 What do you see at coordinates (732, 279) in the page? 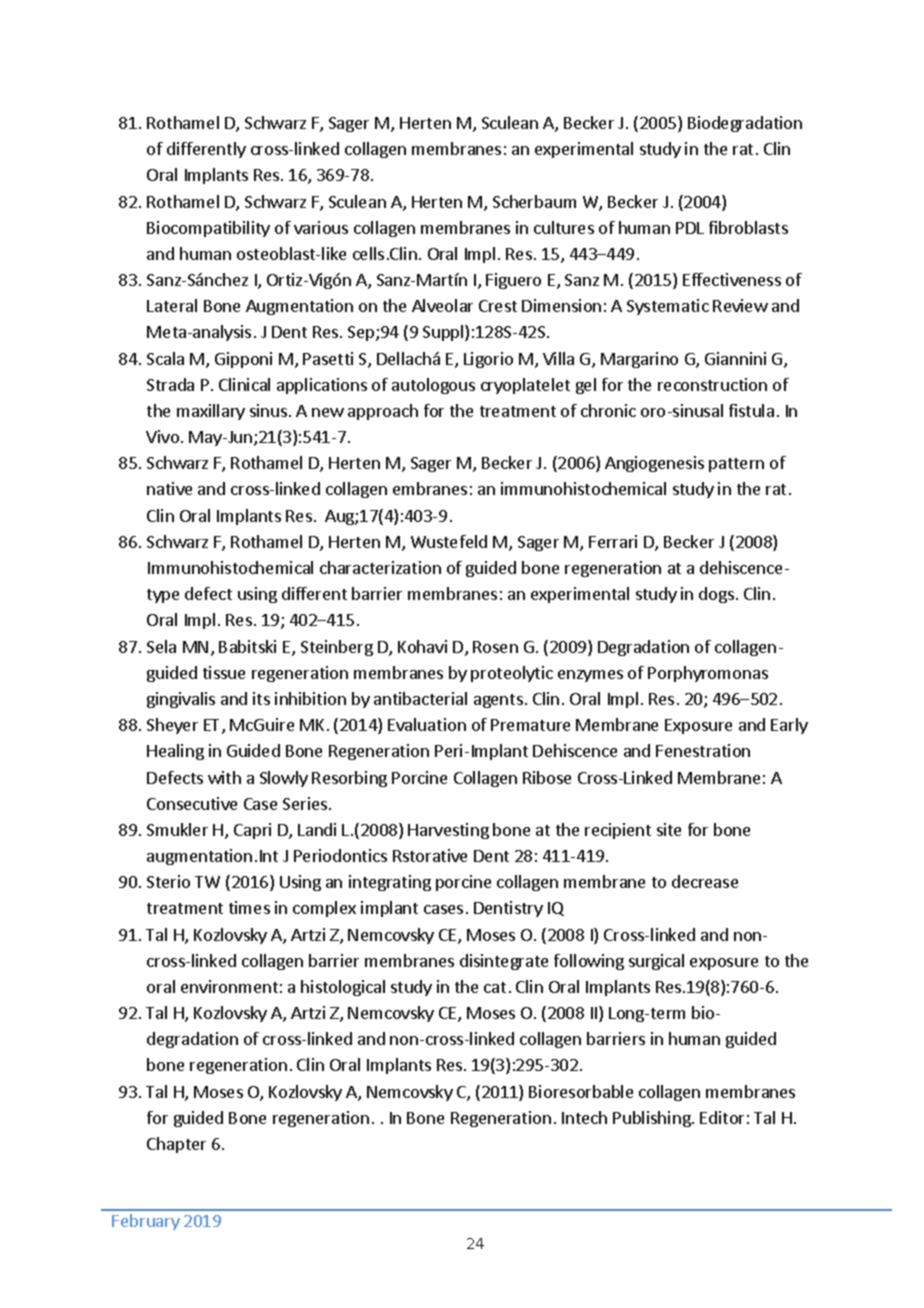
I see `Effectiveness` at bounding box center [732, 279].
